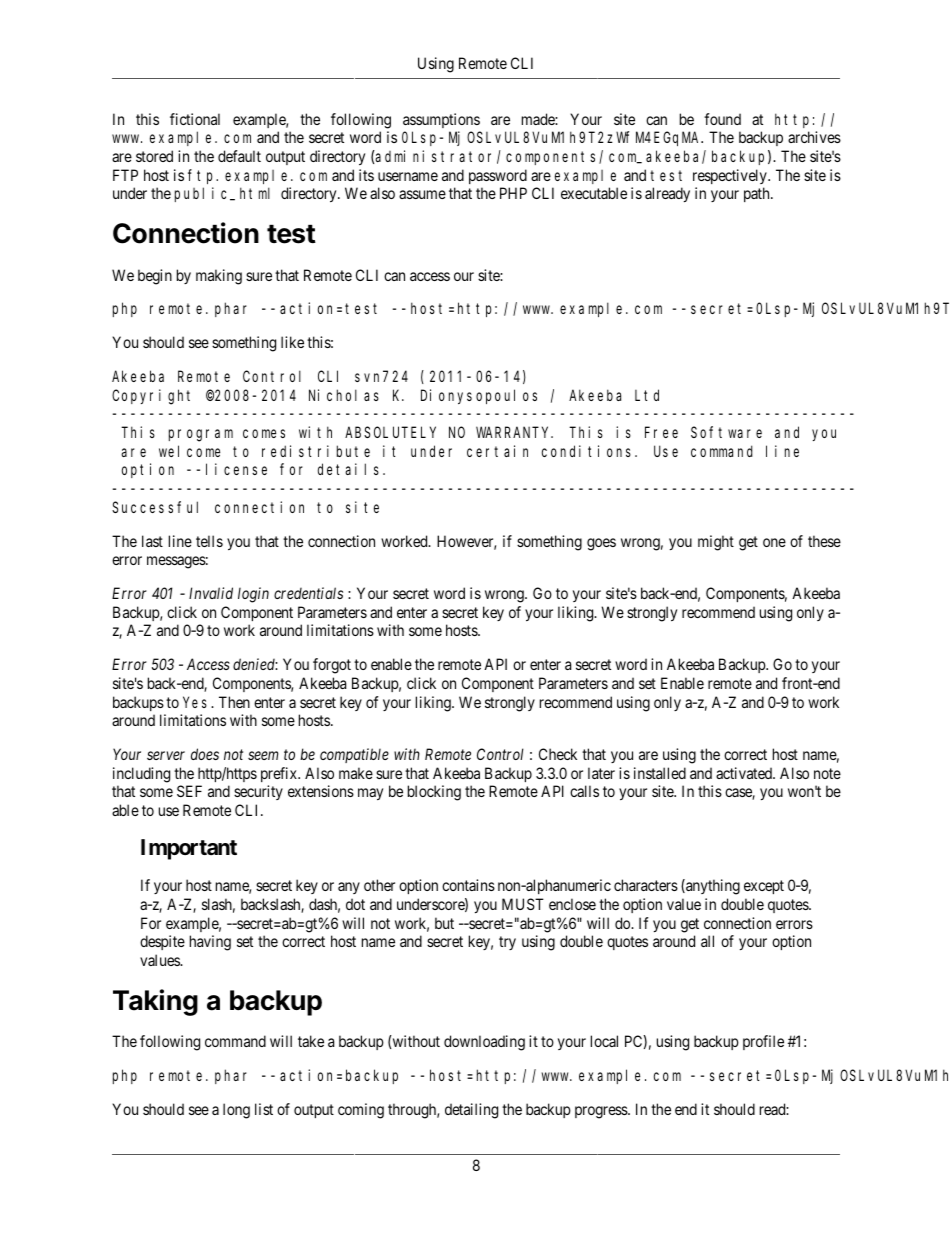 This document has width=952, height=1233. I want to click on assumptions, so click(441, 120).
